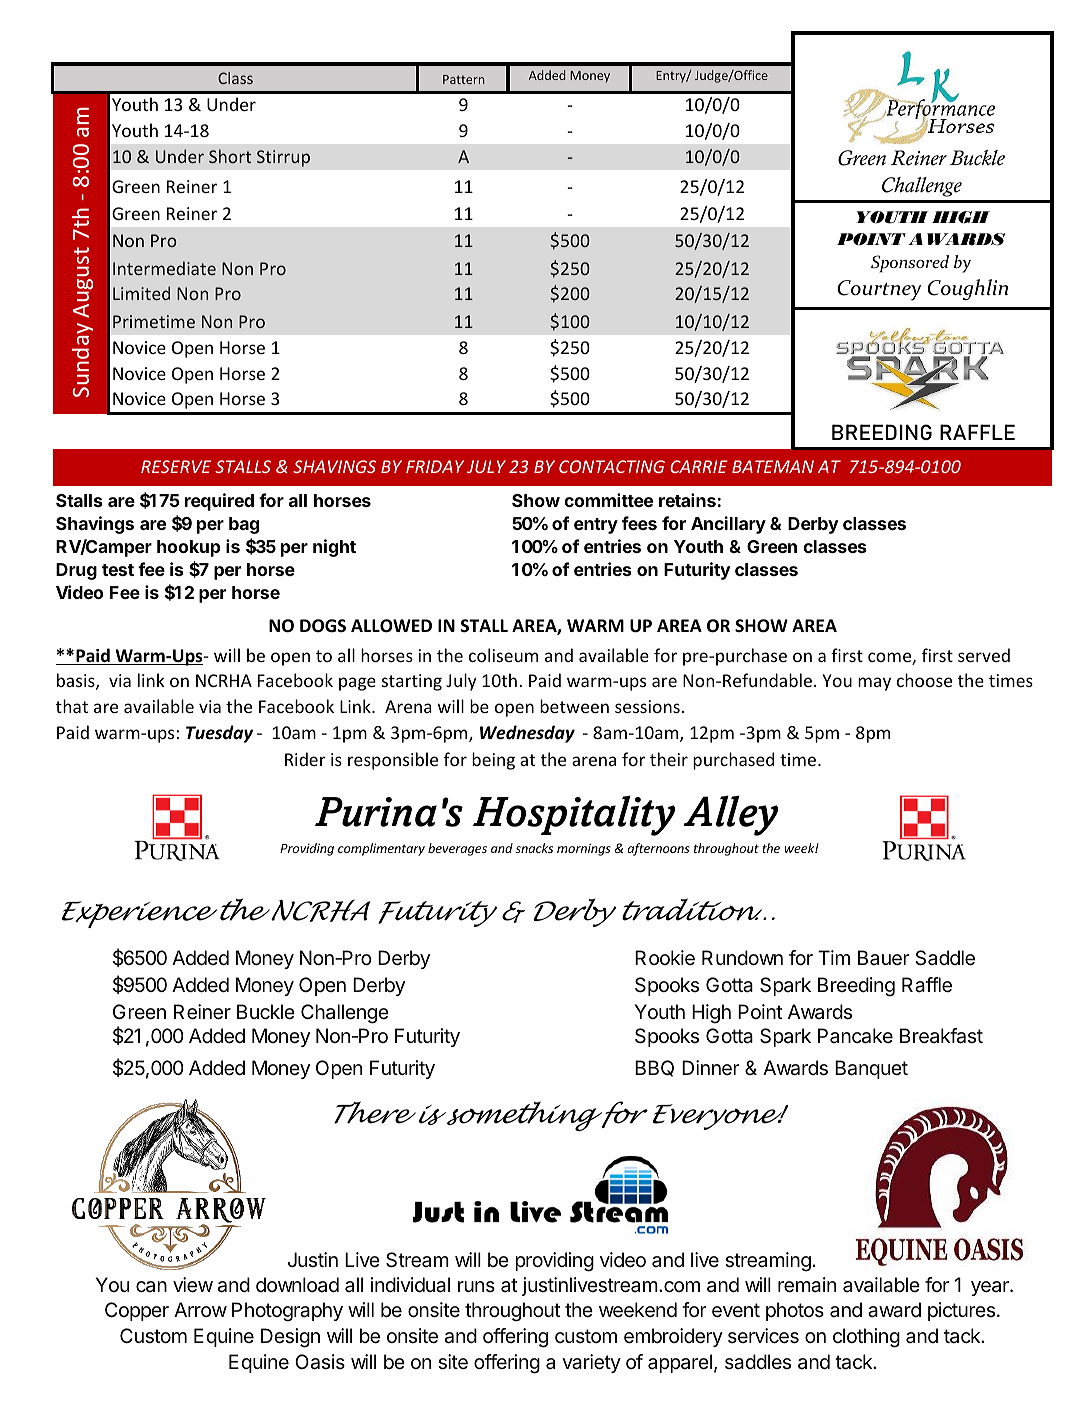 The height and width of the page is (1413, 1092). What do you see at coordinates (910, 264) in the page?
I see `Sponsored` at bounding box center [910, 264].
